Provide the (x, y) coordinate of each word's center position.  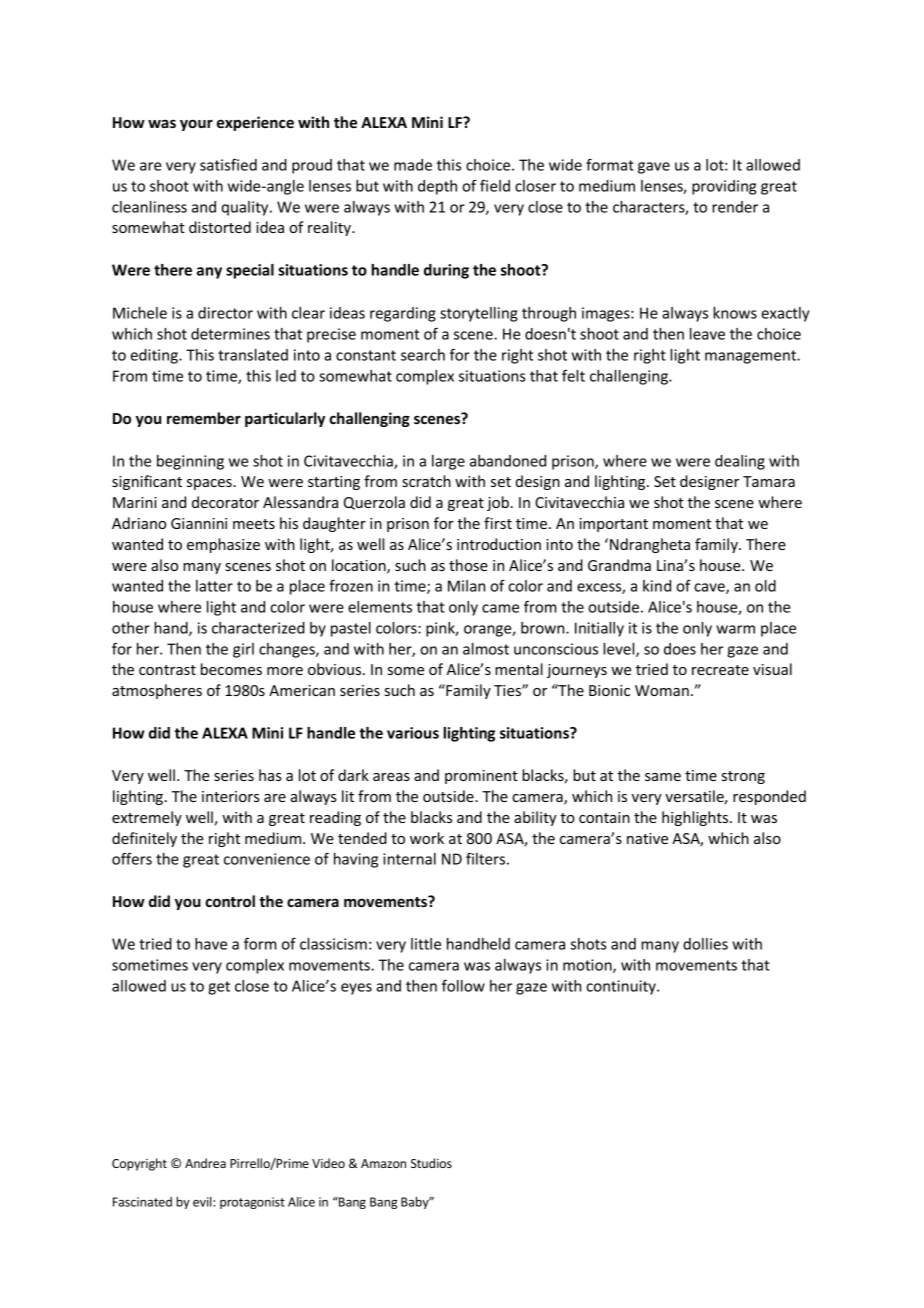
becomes (231, 669)
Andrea (205, 1163)
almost (486, 649)
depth (437, 187)
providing (724, 187)
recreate (720, 670)
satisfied (228, 165)
